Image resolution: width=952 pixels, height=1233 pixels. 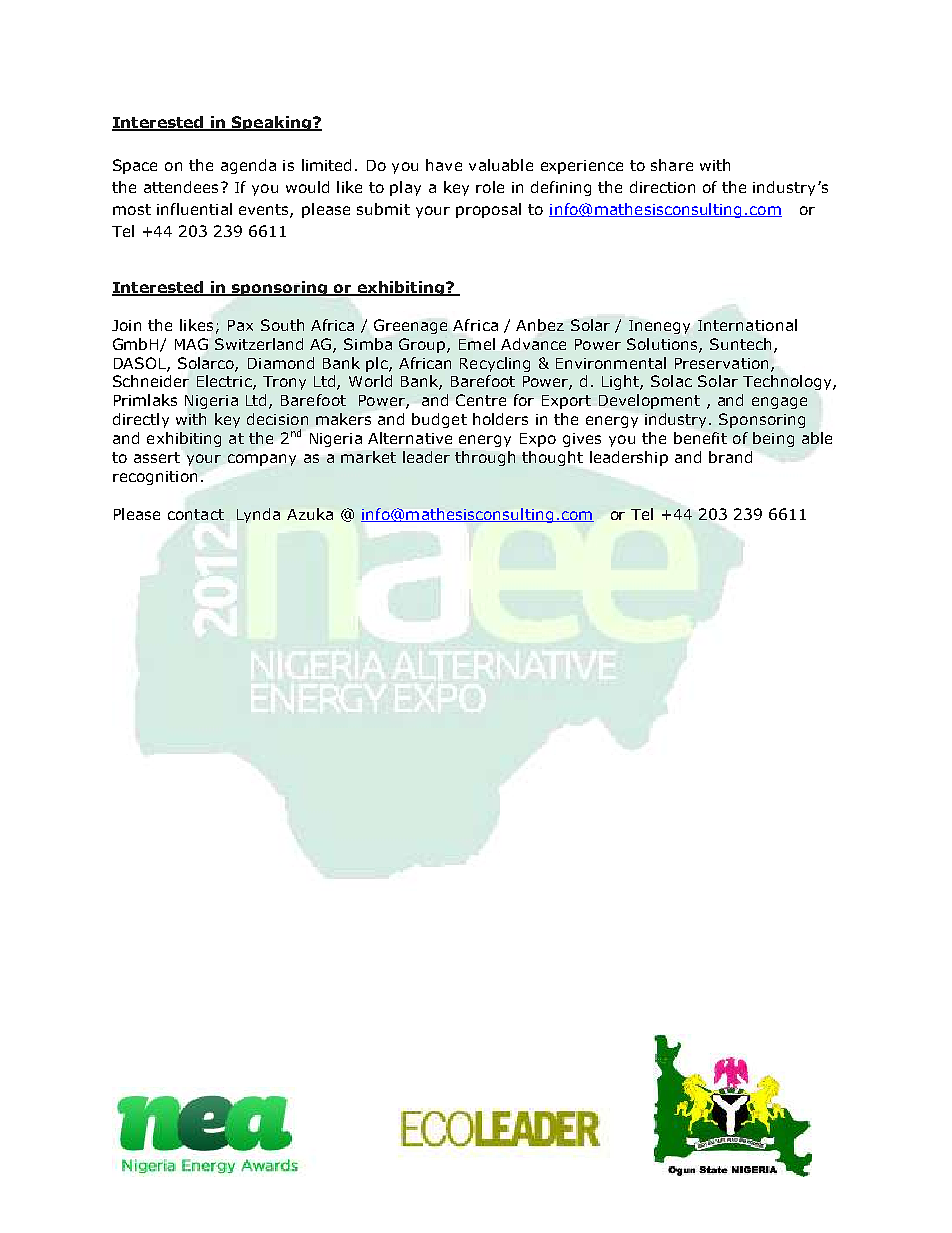 What do you see at coordinates (271, 123) in the screenshot?
I see `Speaking` at bounding box center [271, 123].
